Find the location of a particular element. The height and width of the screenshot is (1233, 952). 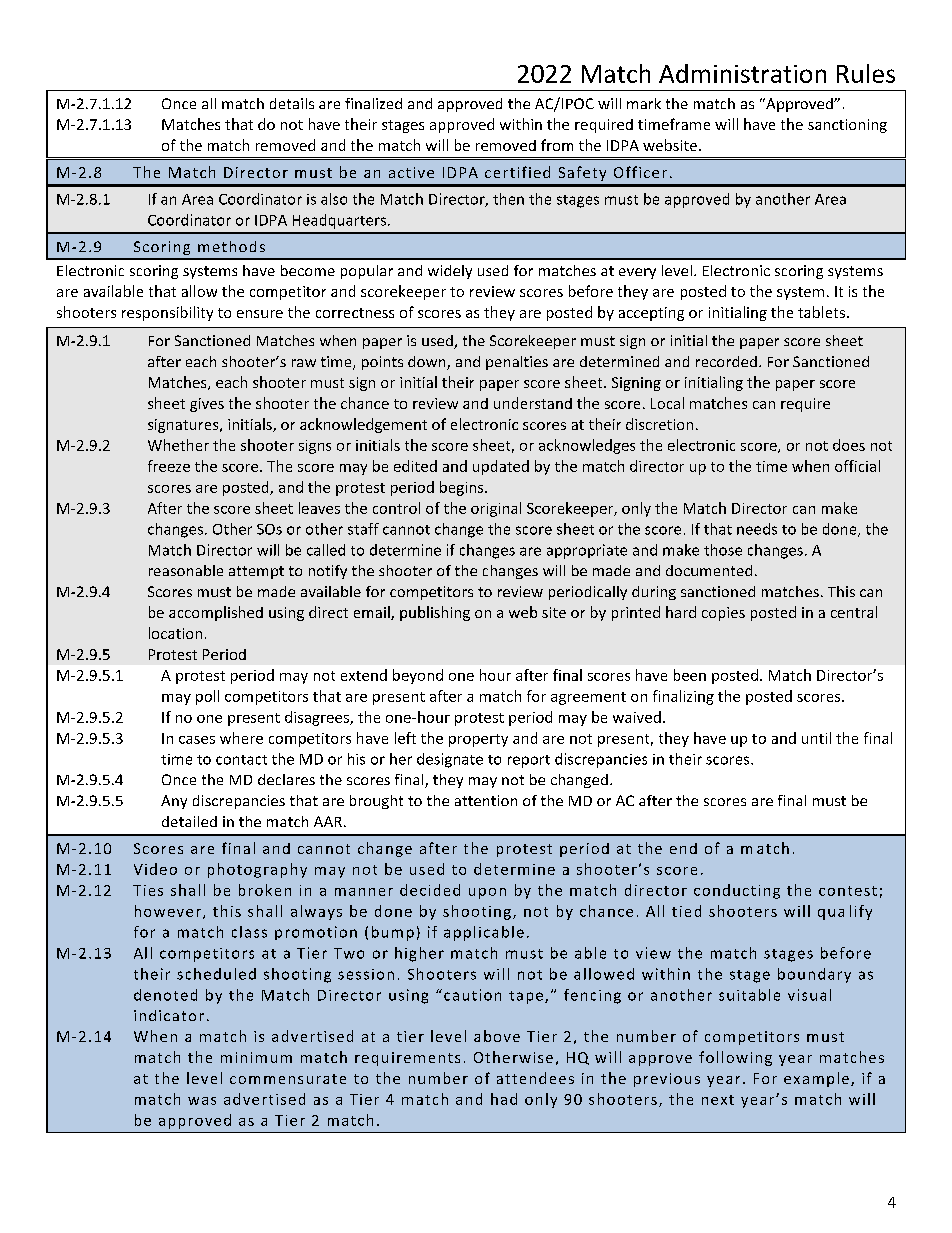

attendees is located at coordinates (535, 1078).
